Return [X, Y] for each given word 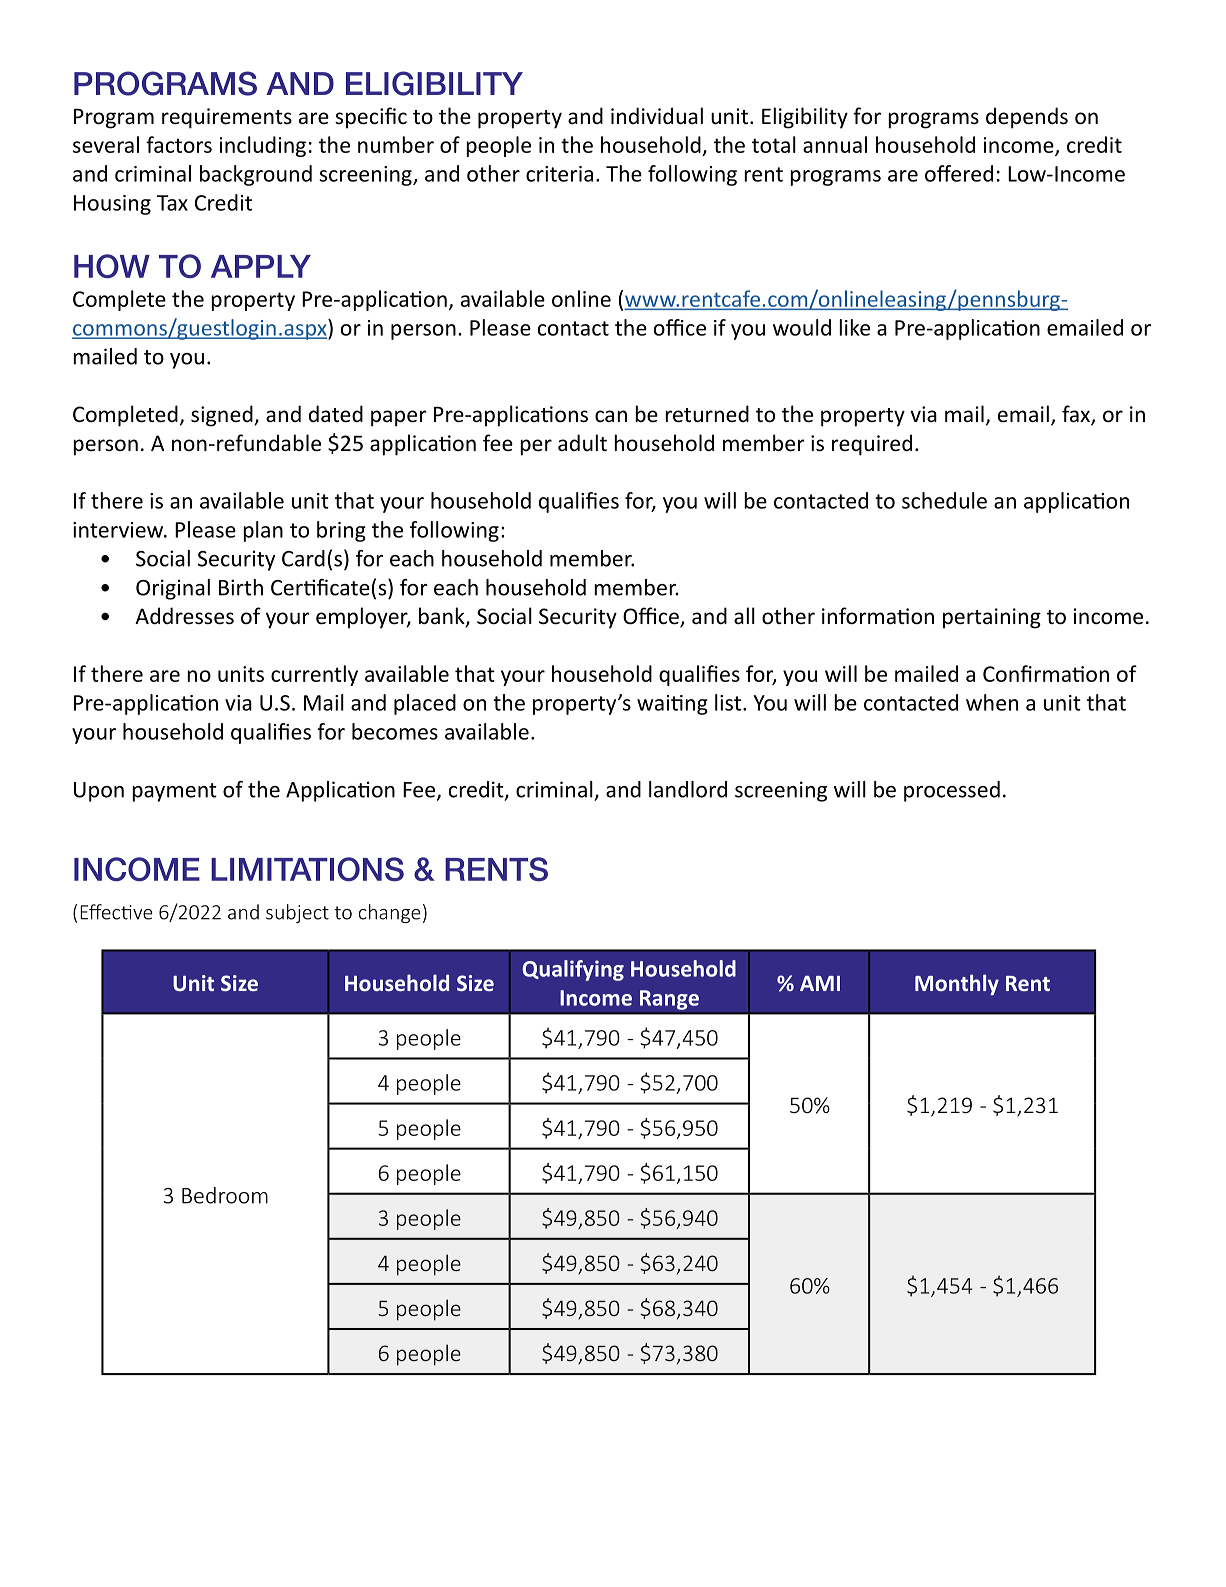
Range [669, 1000]
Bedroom [225, 1195]
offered [959, 173]
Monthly [957, 984]
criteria [559, 174]
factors [179, 144]
